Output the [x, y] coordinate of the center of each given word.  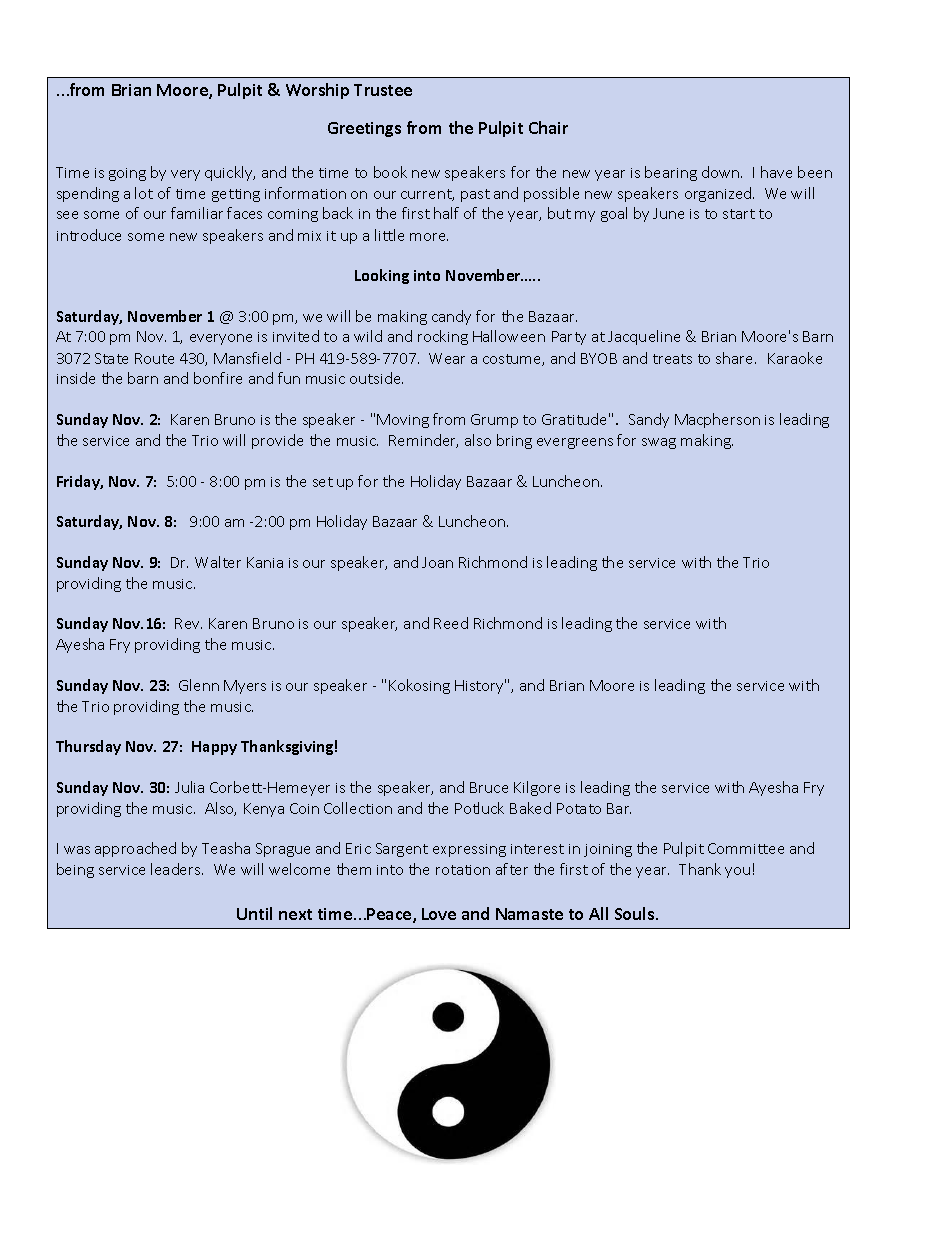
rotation [463, 870]
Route [154, 358]
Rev [188, 623]
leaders [177, 869]
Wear [447, 358]
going [127, 174]
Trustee [383, 90]
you [737, 872]
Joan [437, 562]
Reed [451, 623]
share [736, 358]
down [722, 172]
